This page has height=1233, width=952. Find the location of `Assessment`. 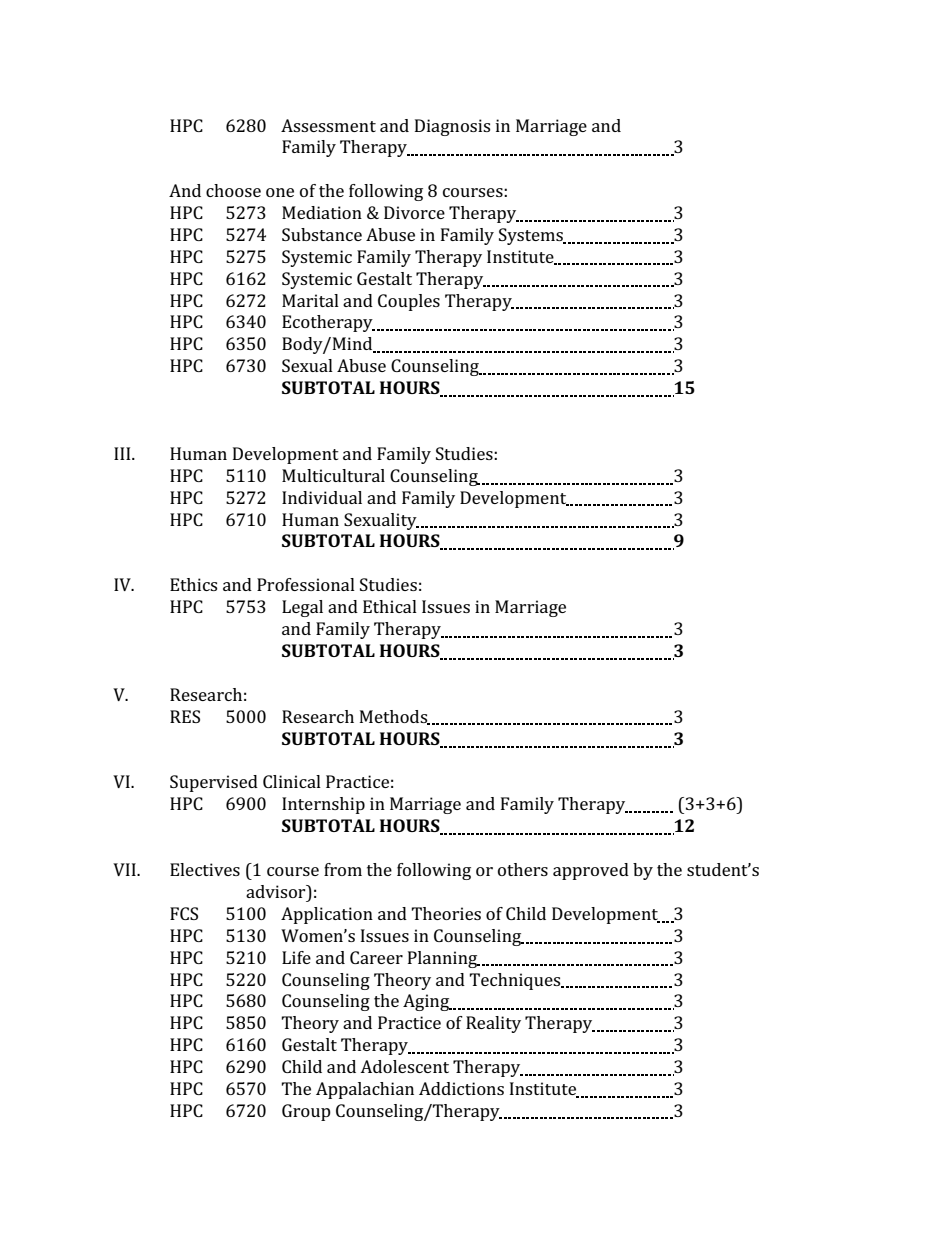

Assessment is located at coordinates (328, 125).
